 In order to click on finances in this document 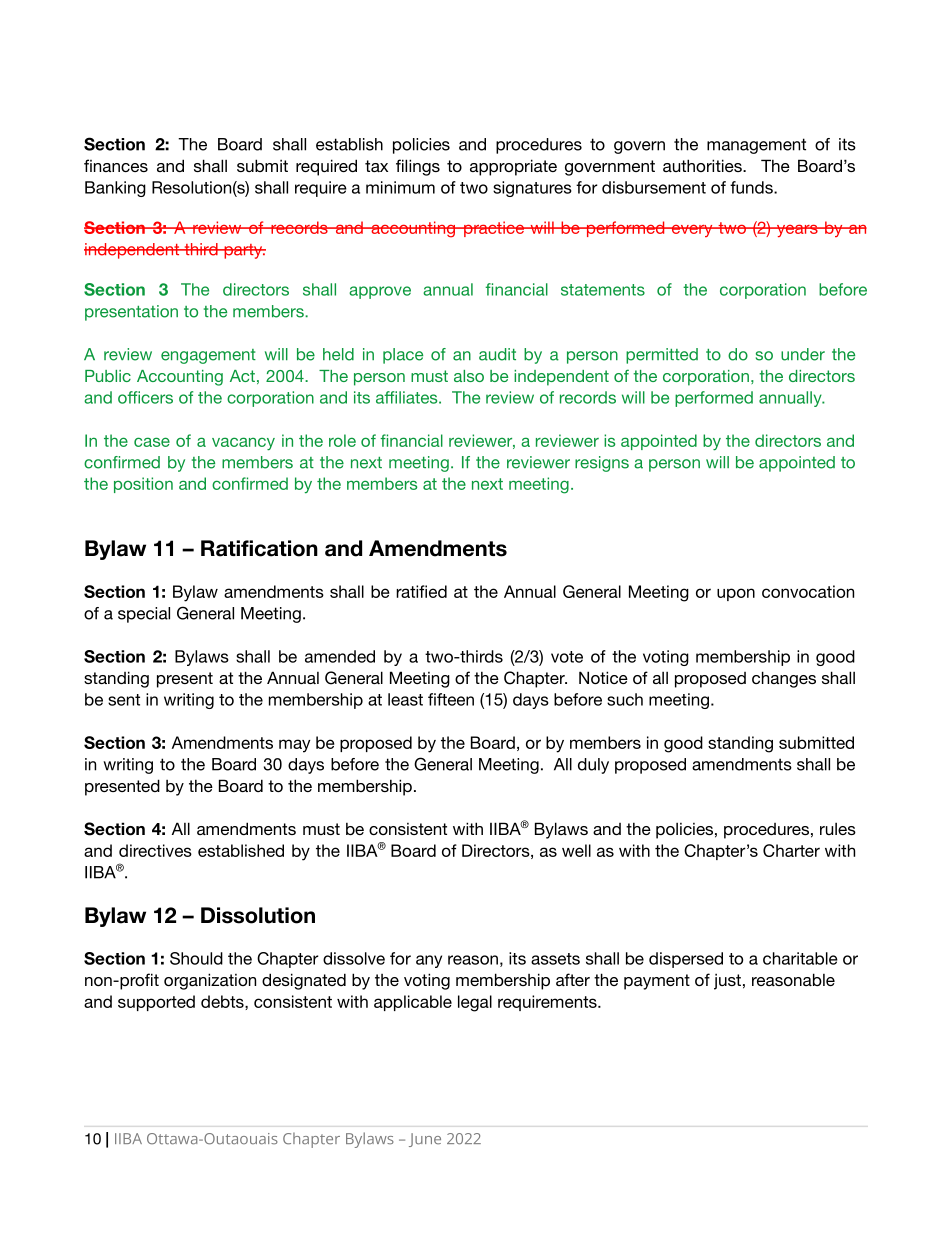, I will do `click(116, 165)`.
